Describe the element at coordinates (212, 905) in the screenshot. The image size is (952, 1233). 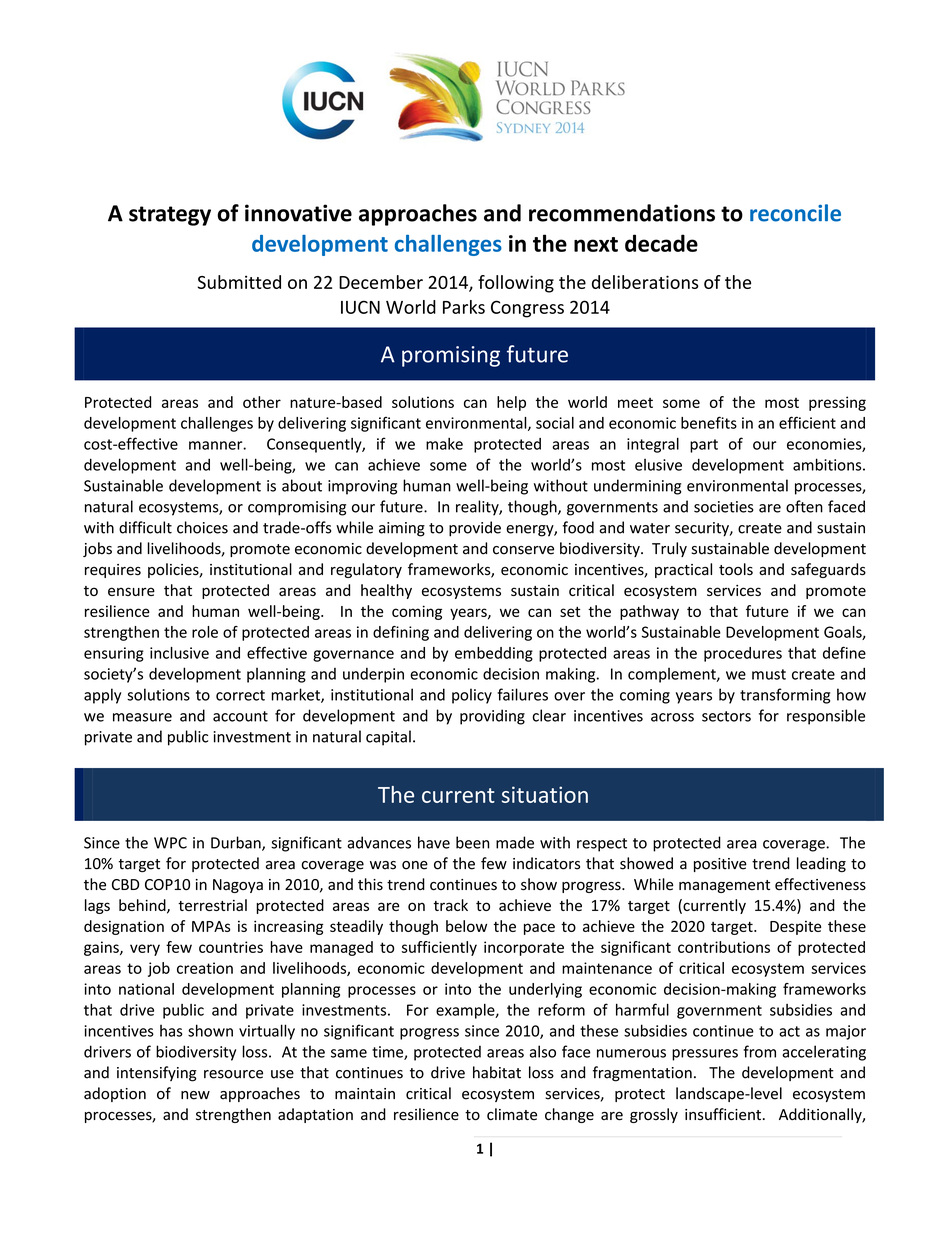
I see `terrestrial` at that location.
